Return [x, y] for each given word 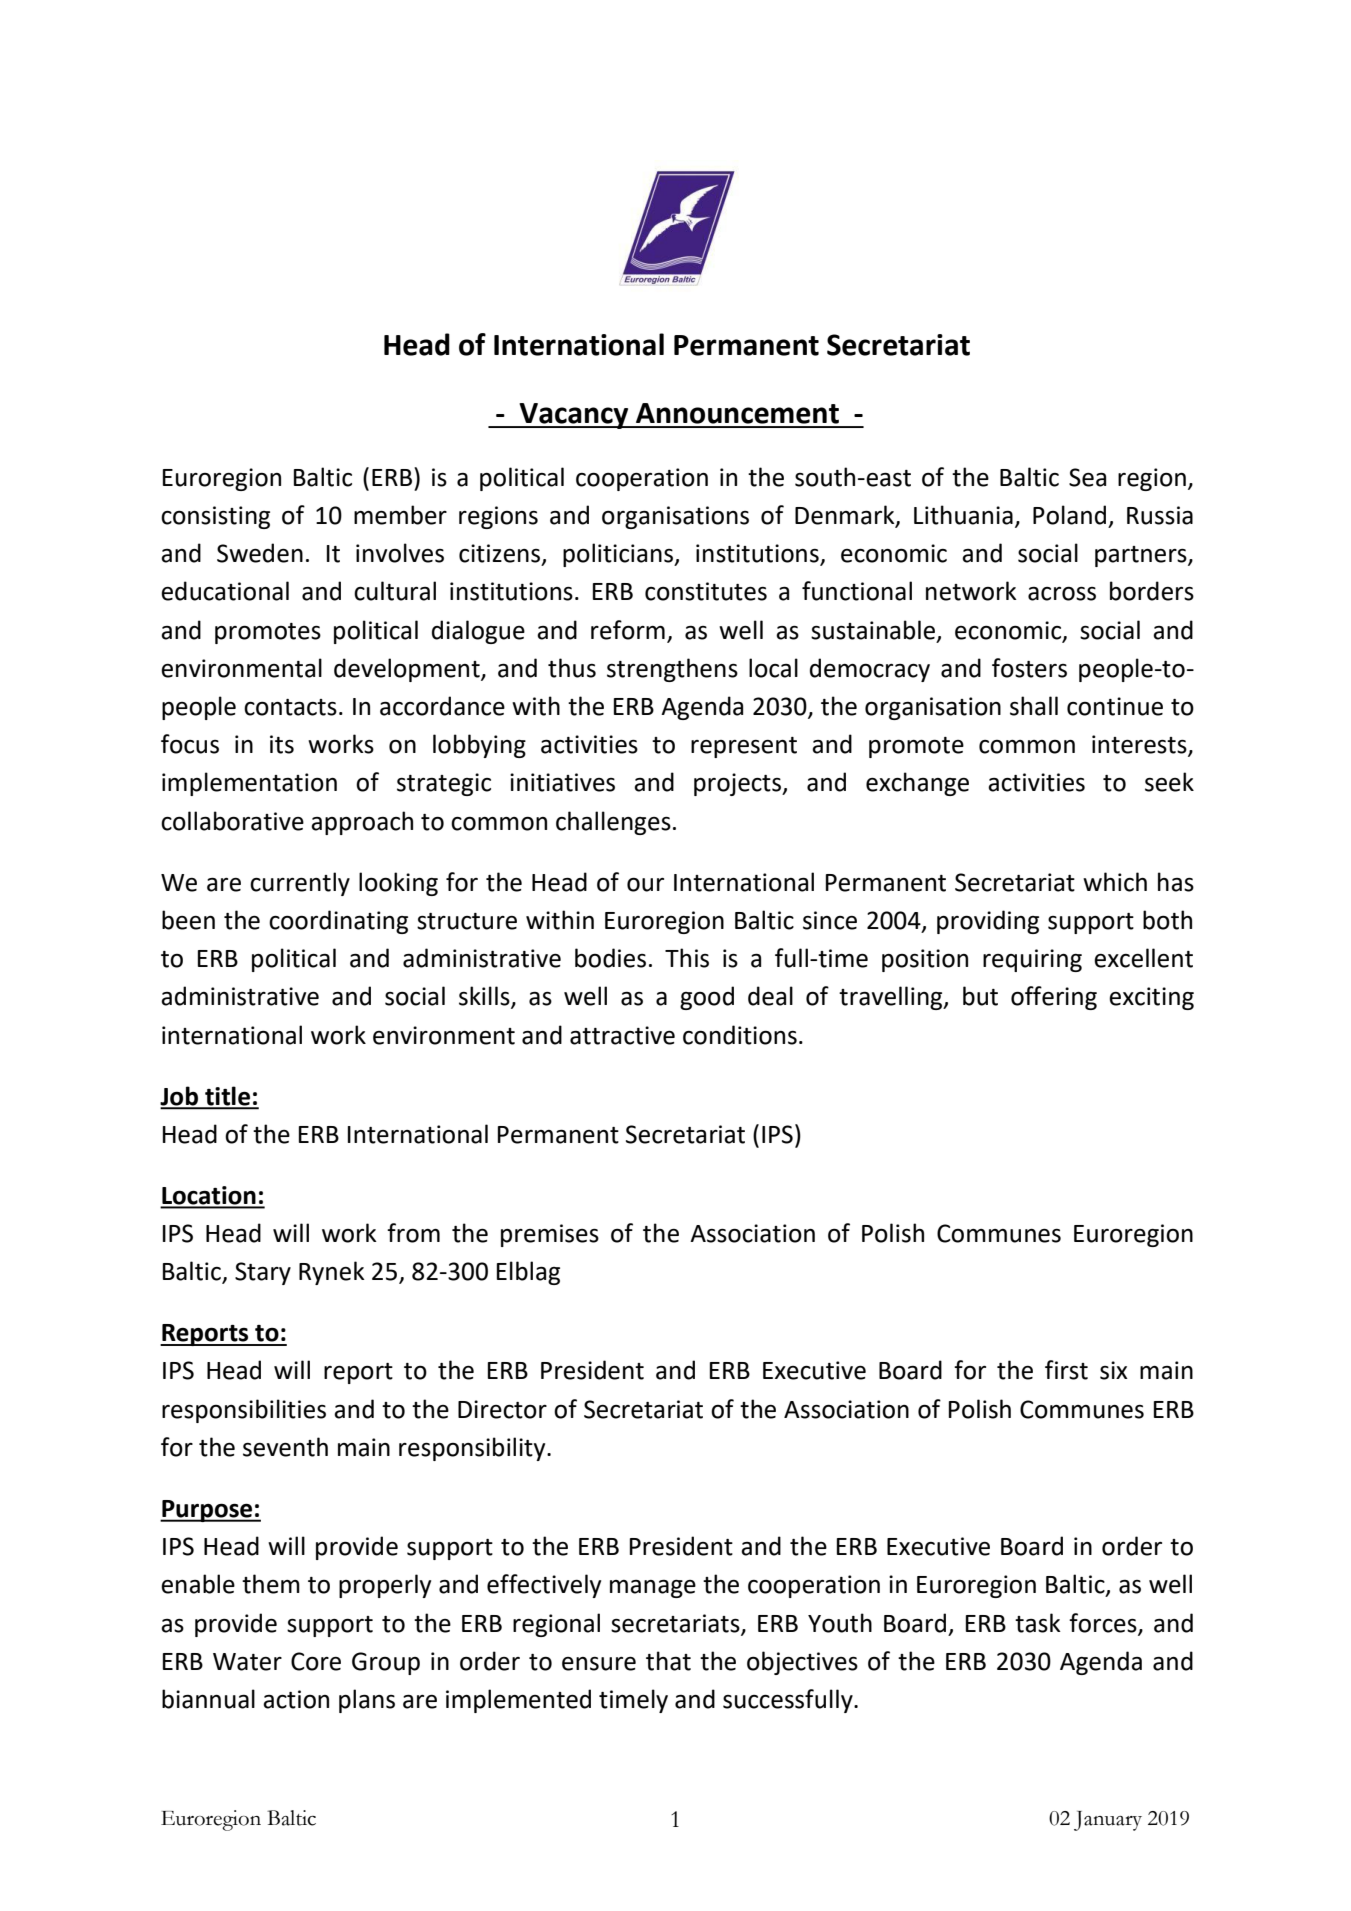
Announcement [737, 413]
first [1066, 1370]
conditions [740, 1035]
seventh [285, 1447]
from [413, 1233]
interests [1140, 745]
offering [1054, 998]
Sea [1087, 477]
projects [739, 784]
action [296, 1699]
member [400, 515]
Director [502, 1409]
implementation [249, 784]
